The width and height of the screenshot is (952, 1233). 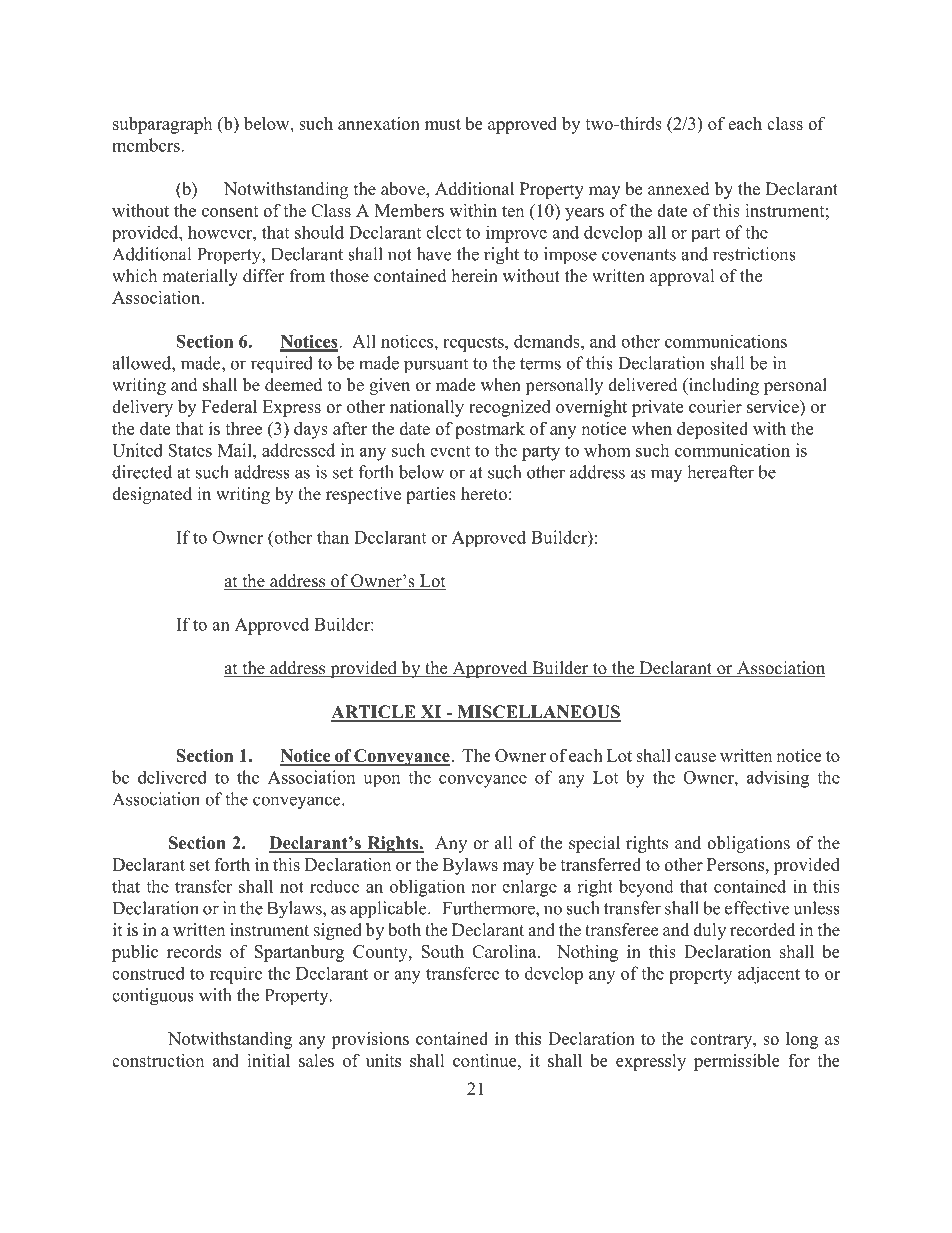 I want to click on Mail, so click(x=235, y=450).
